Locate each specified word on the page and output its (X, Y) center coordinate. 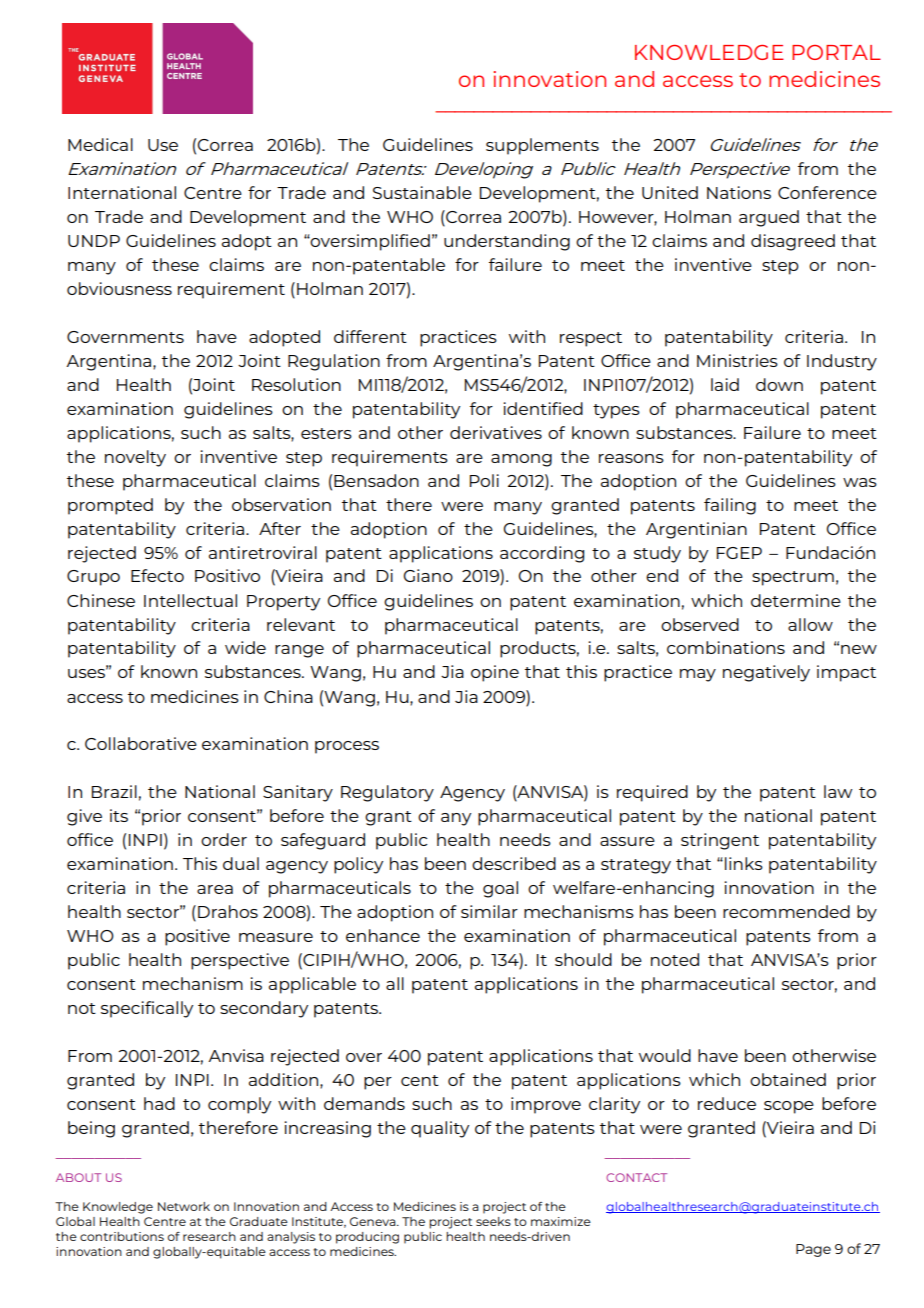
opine (495, 673)
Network (184, 1206)
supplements (542, 146)
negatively (766, 673)
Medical (100, 144)
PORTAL (836, 52)
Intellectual (190, 600)
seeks (493, 1221)
